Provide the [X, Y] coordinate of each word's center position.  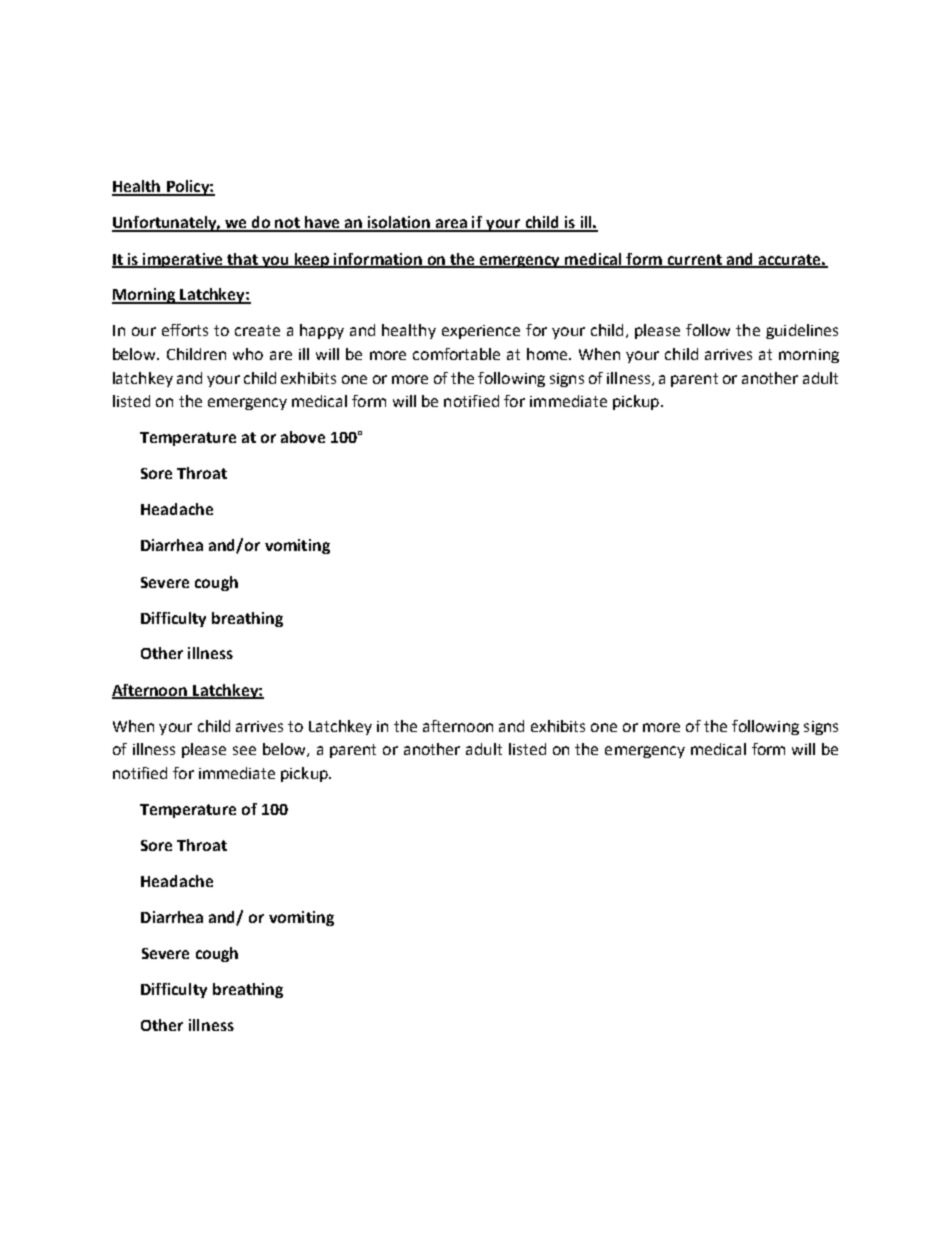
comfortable [456, 354]
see [244, 750]
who [248, 354]
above [303, 437]
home [548, 354]
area [452, 225]
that [242, 260]
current [695, 260]
